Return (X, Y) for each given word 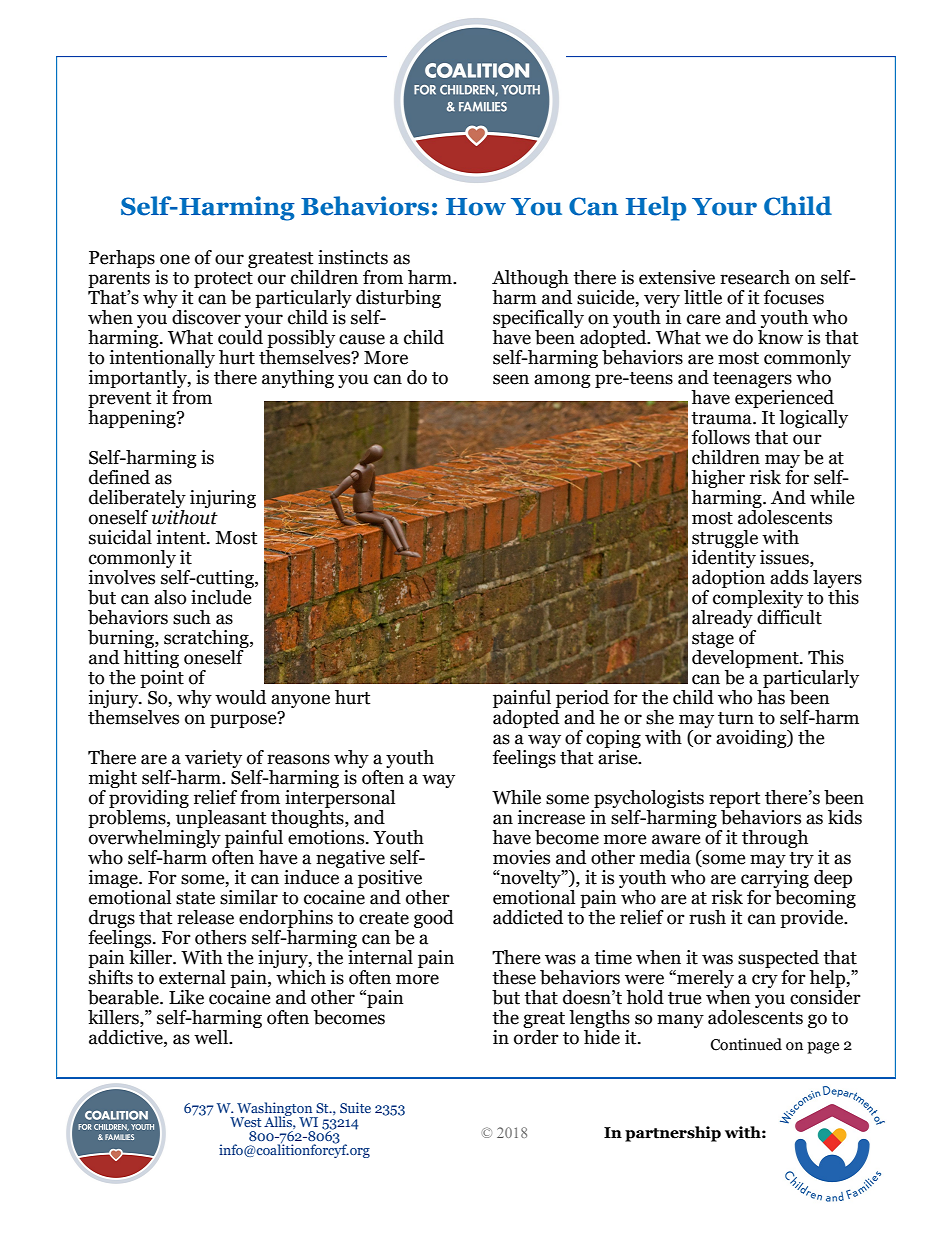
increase (551, 817)
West (245, 1122)
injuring (223, 499)
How (476, 207)
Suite (355, 1107)
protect (223, 281)
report (734, 800)
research (755, 277)
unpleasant (221, 817)
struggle (725, 540)
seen (511, 379)
